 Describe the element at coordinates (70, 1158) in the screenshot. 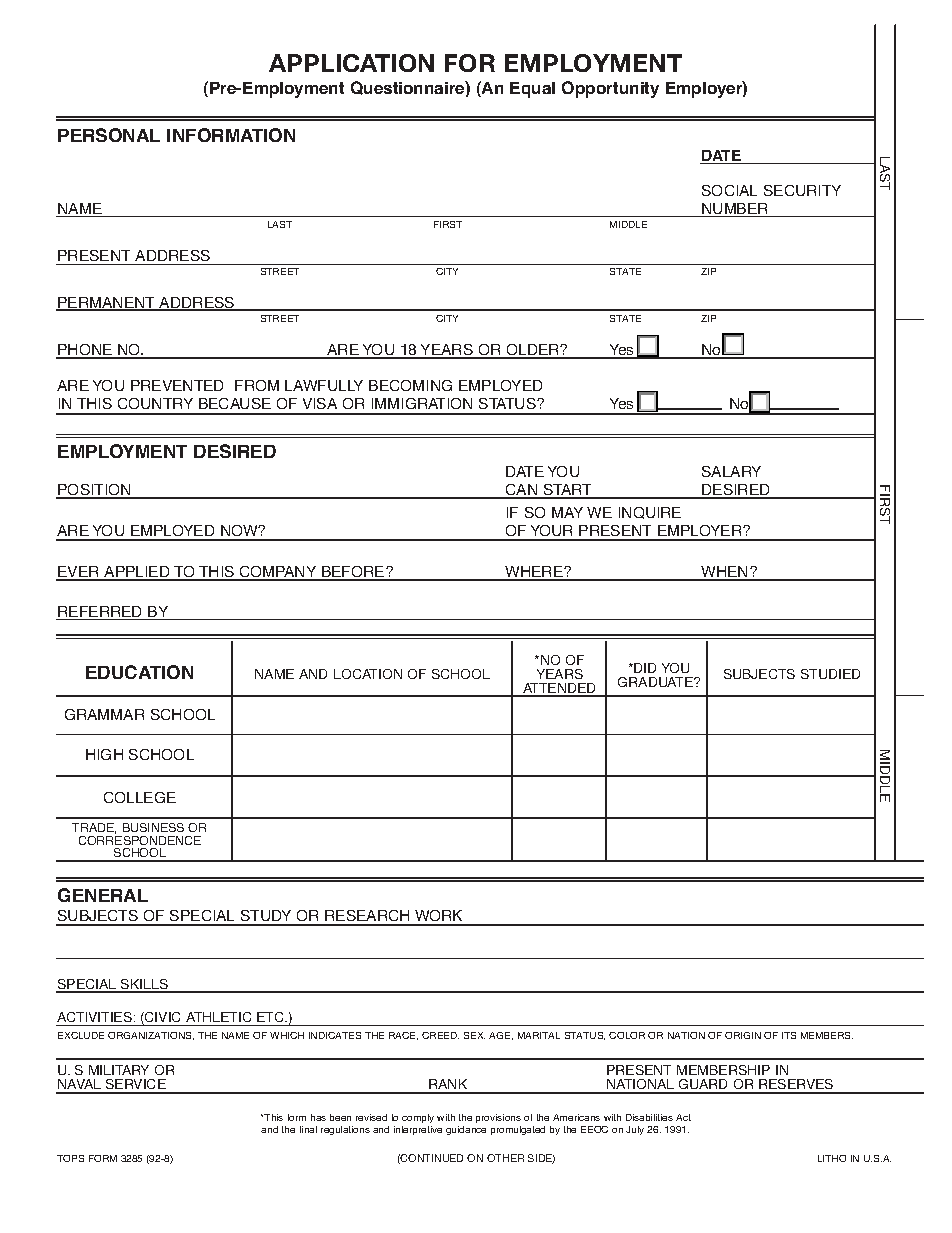

I see `TOPS` at that location.
